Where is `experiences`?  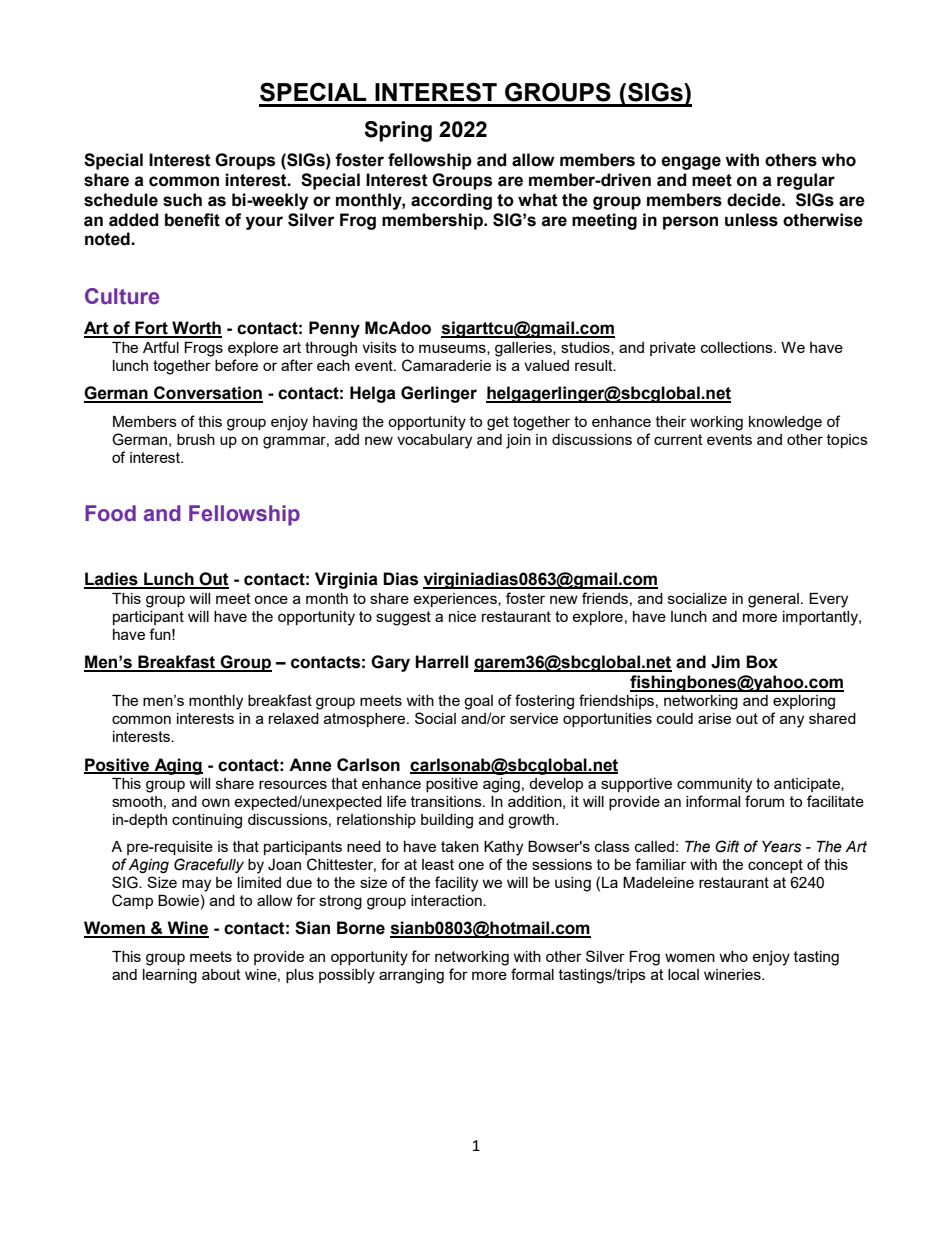
experiences is located at coordinates (456, 600).
